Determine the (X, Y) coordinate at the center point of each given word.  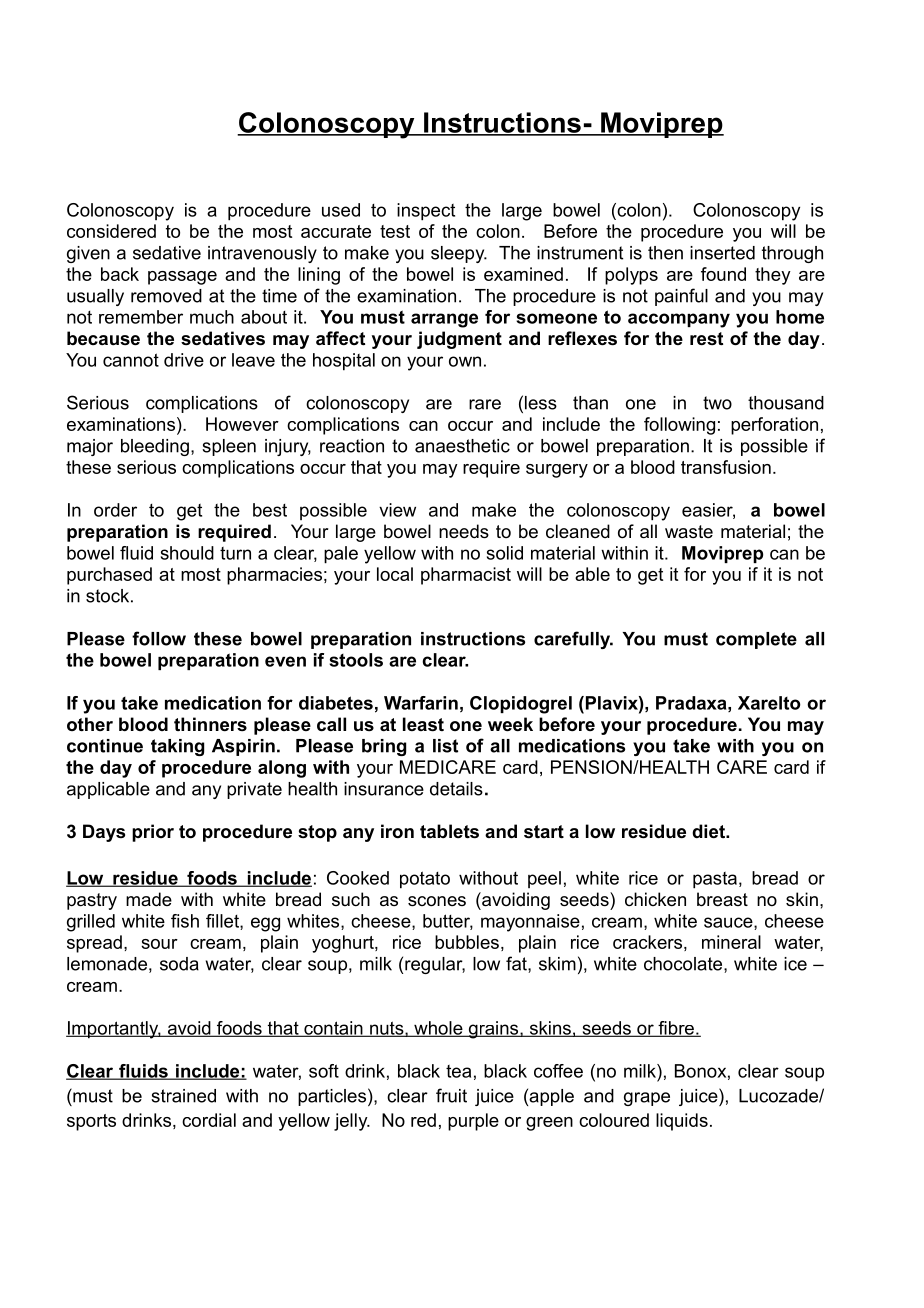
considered (111, 231)
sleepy (459, 254)
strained (183, 1096)
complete (756, 640)
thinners (210, 724)
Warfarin (421, 703)
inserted (722, 253)
